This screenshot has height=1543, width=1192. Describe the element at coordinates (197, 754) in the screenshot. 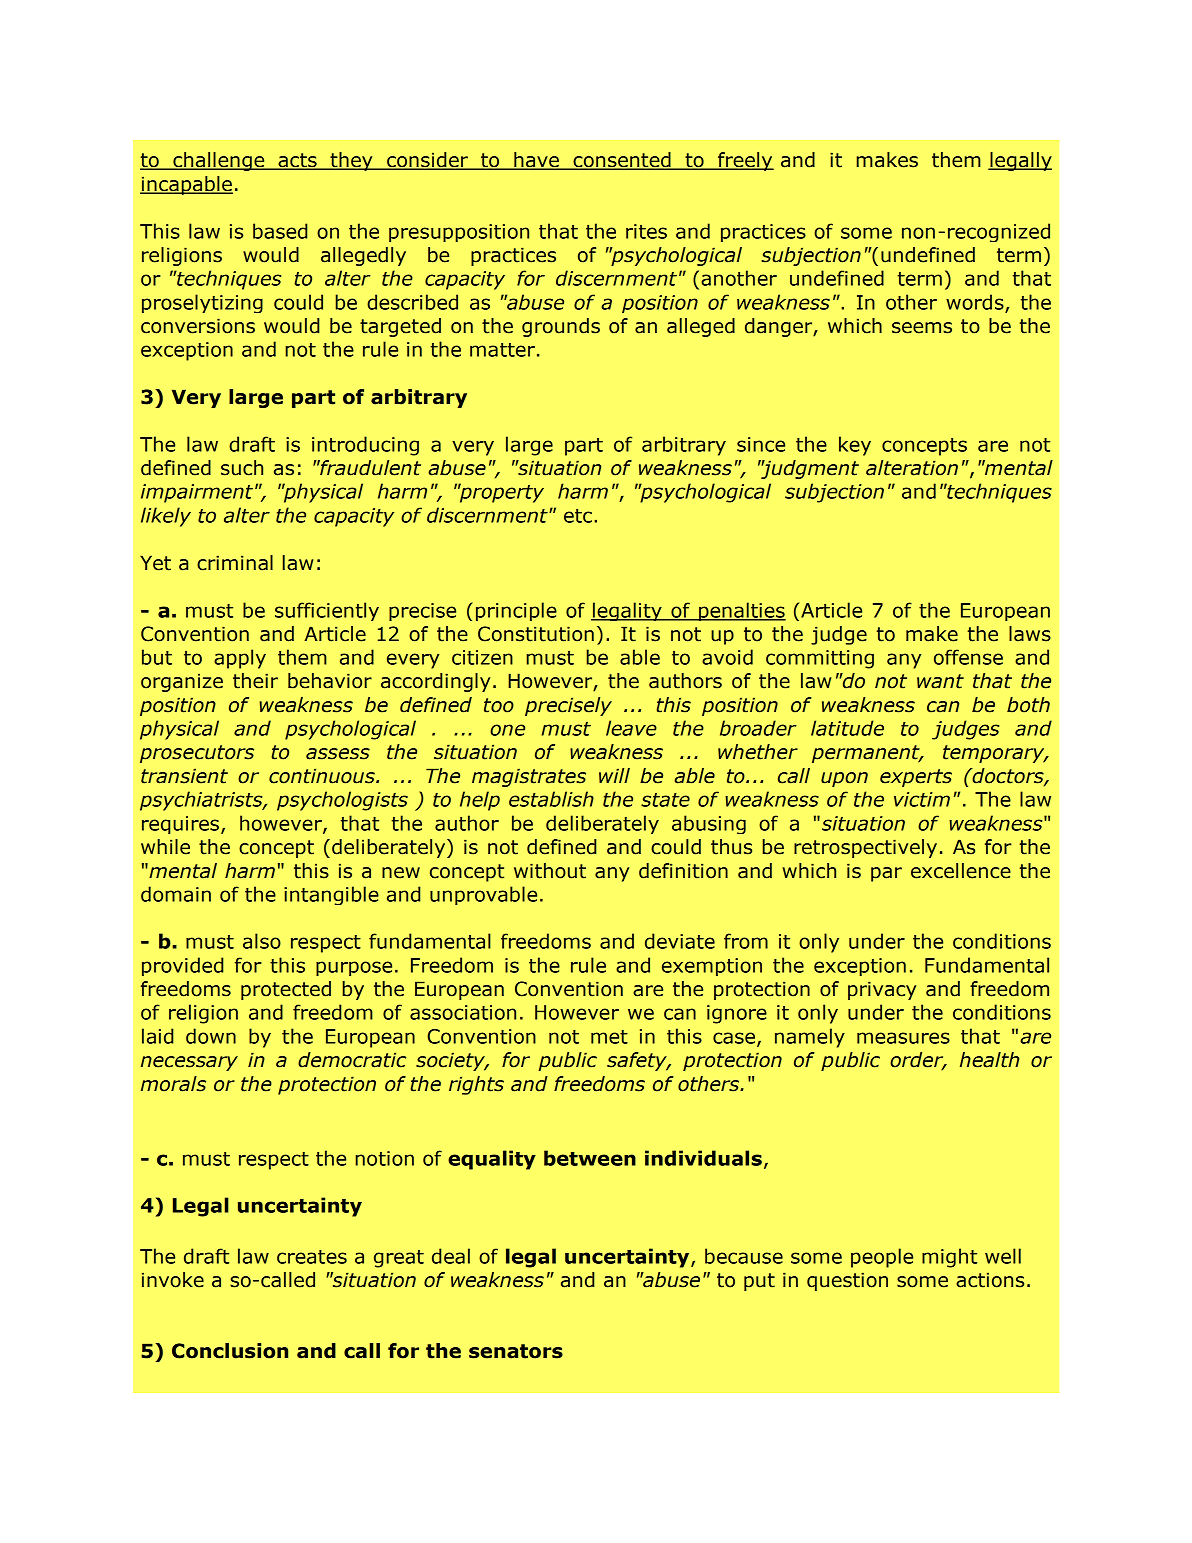

I see `prosecutors` at that location.
